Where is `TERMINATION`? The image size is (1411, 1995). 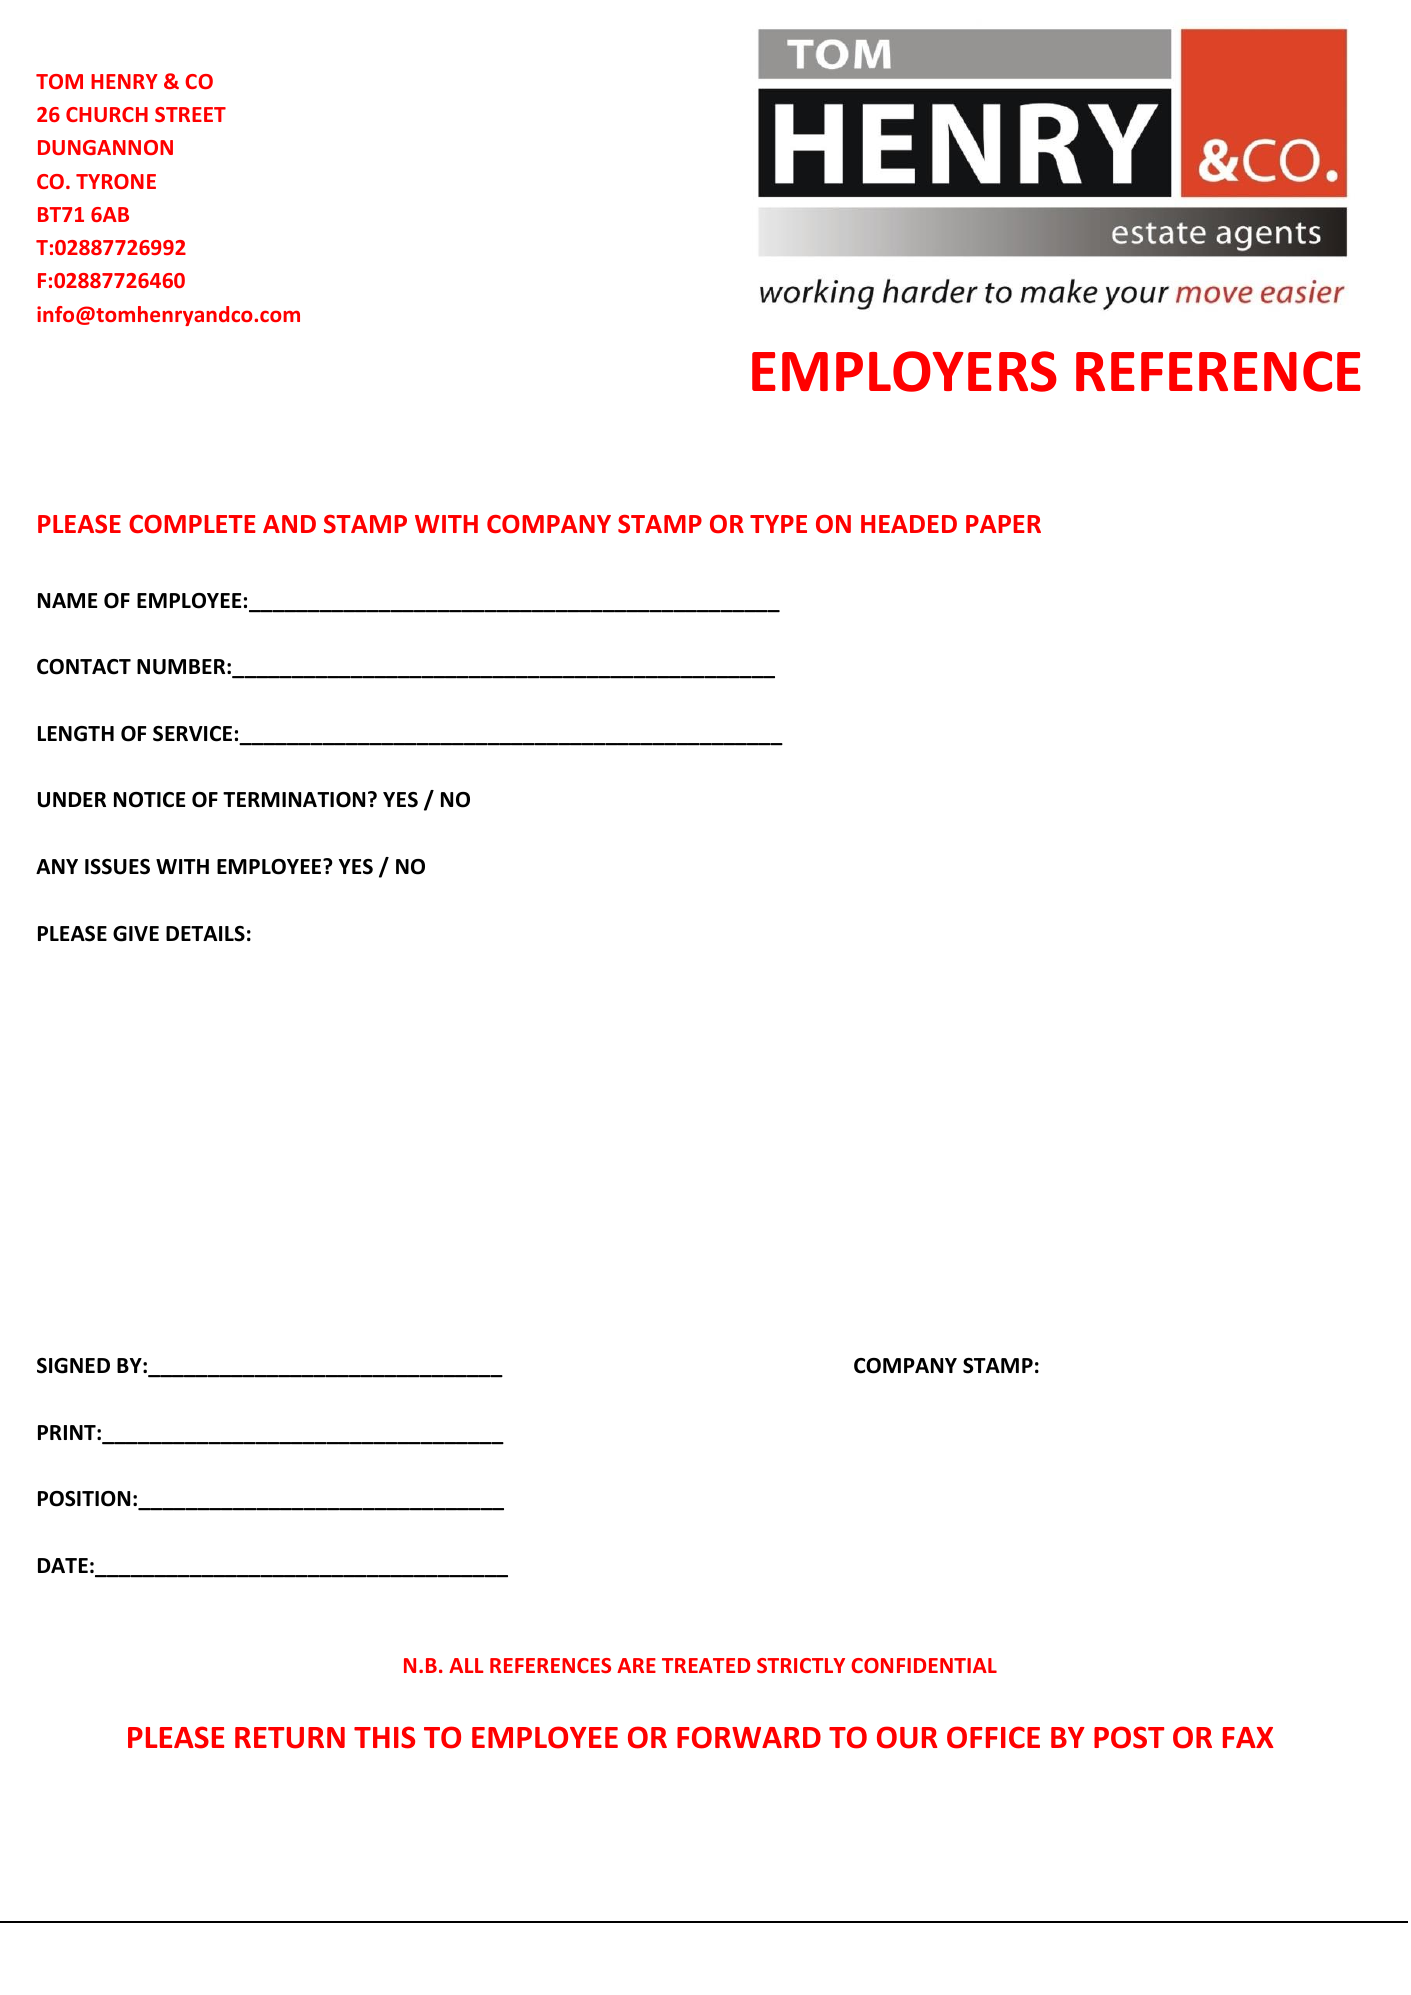
TERMINATION is located at coordinates (294, 800).
